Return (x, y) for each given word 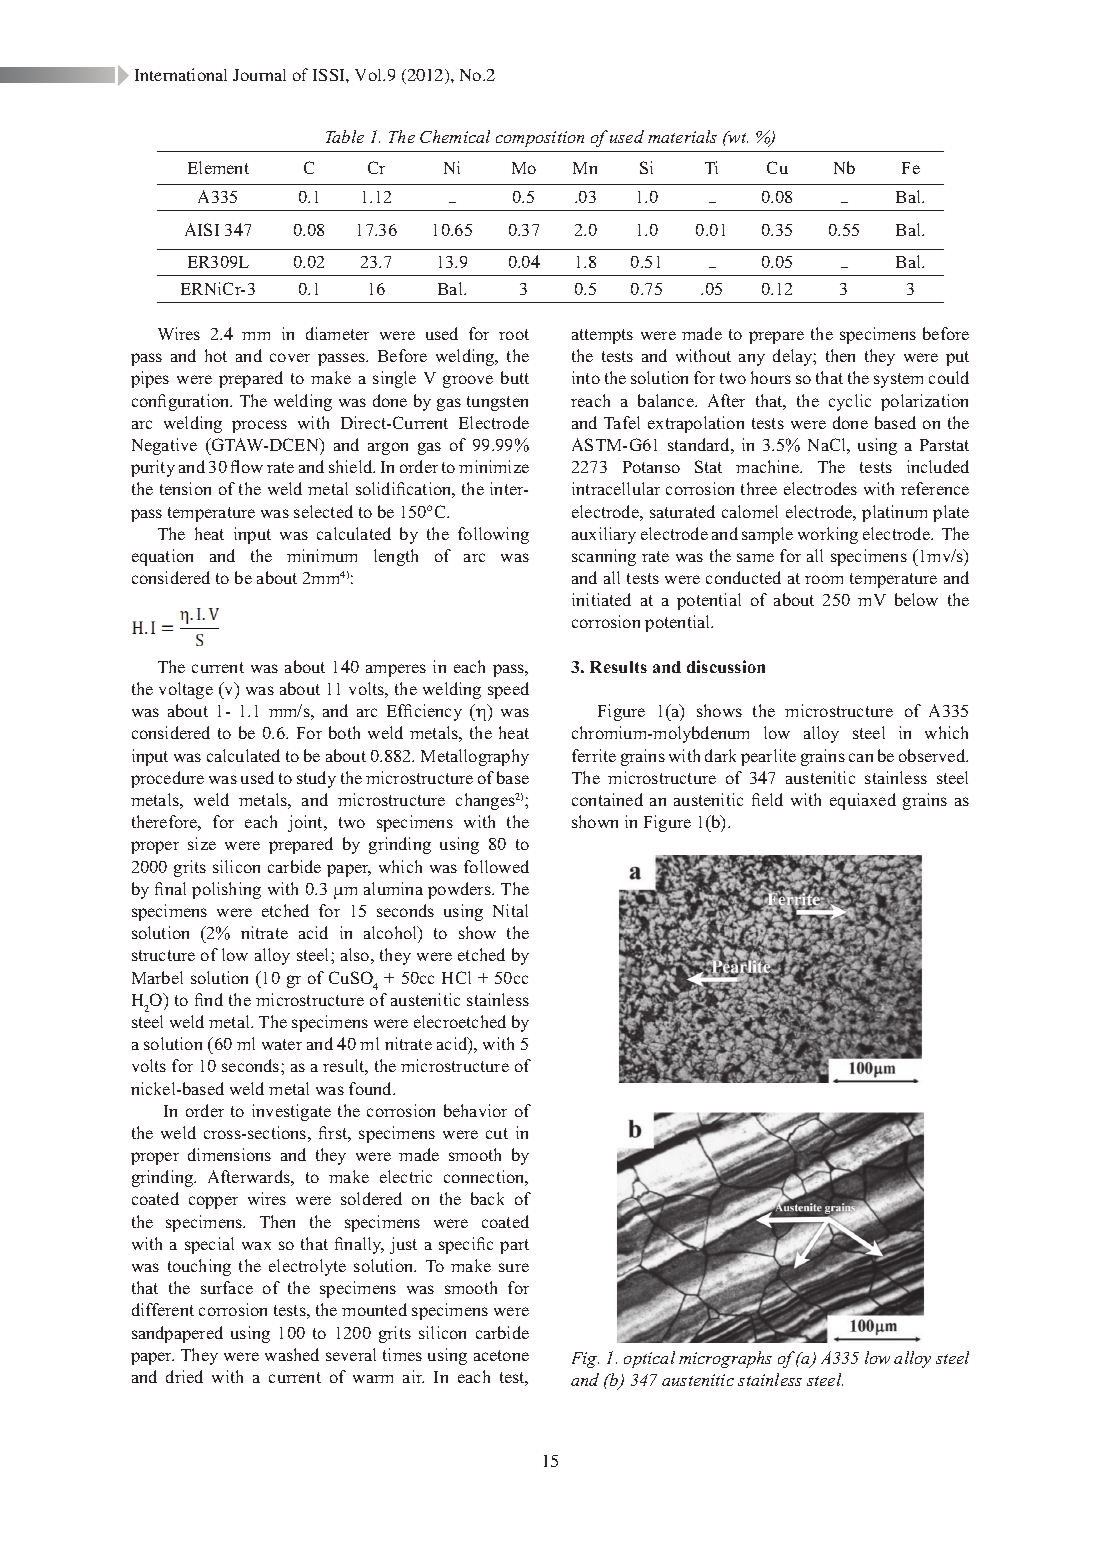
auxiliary (604, 535)
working (828, 535)
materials (682, 136)
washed (292, 1354)
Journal (259, 75)
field (767, 799)
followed (496, 866)
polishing (226, 890)
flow (247, 466)
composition (540, 139)
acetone (501, 1355)
